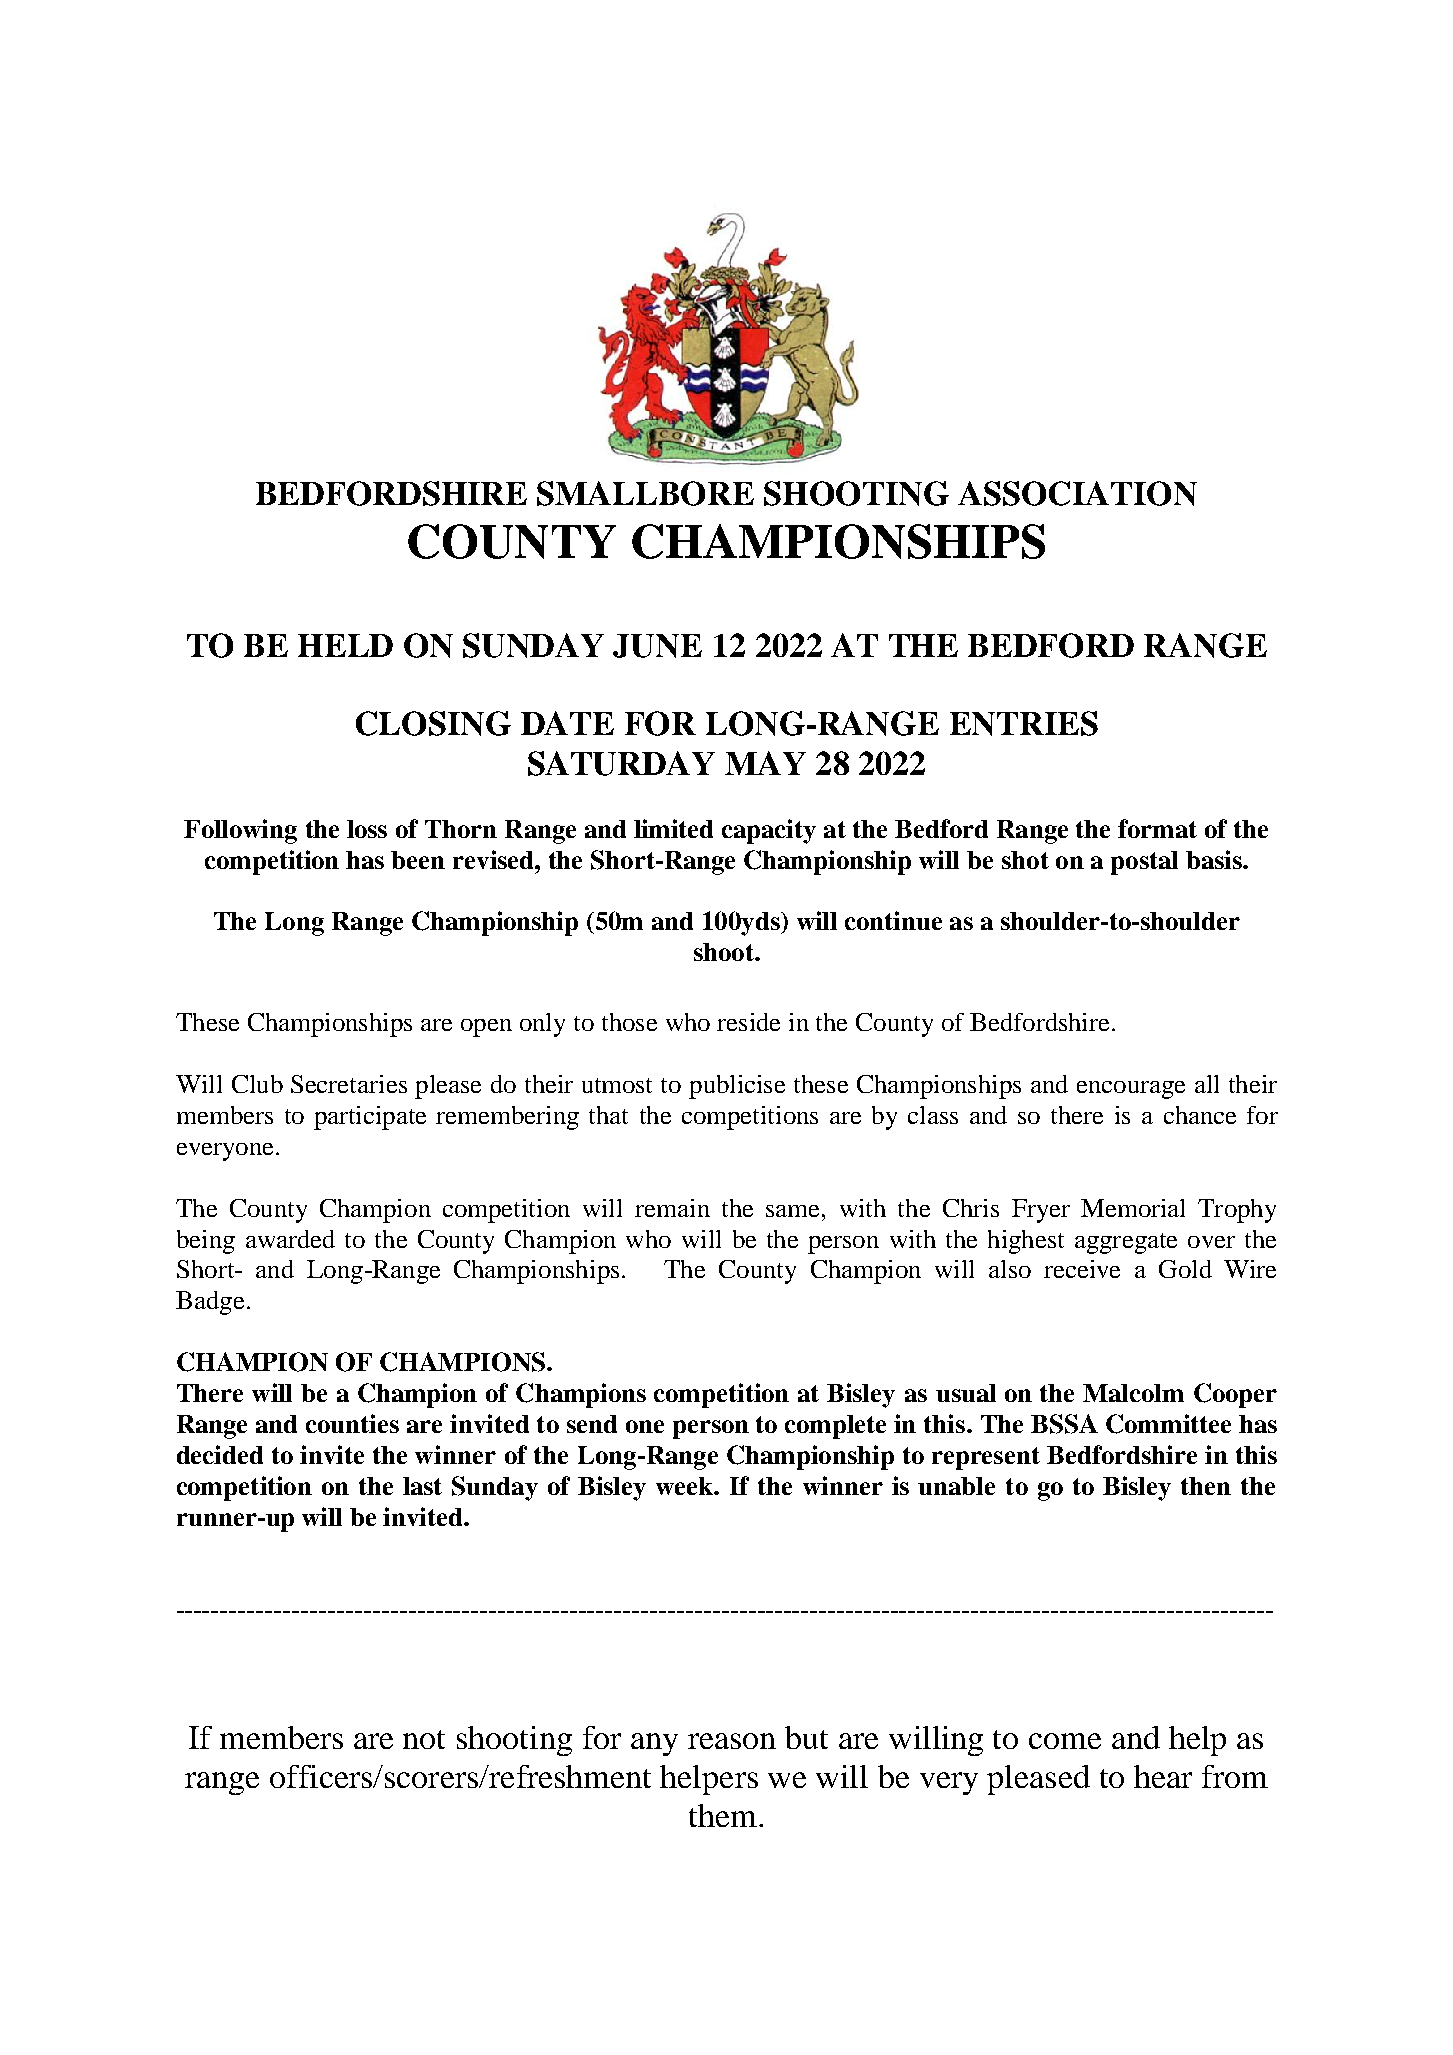 This document has width=1453, height=2055. What do you see at coordinates (1133, 1393) in the document?
I see `Malcolm` at bounding box center [1133, 1393].
